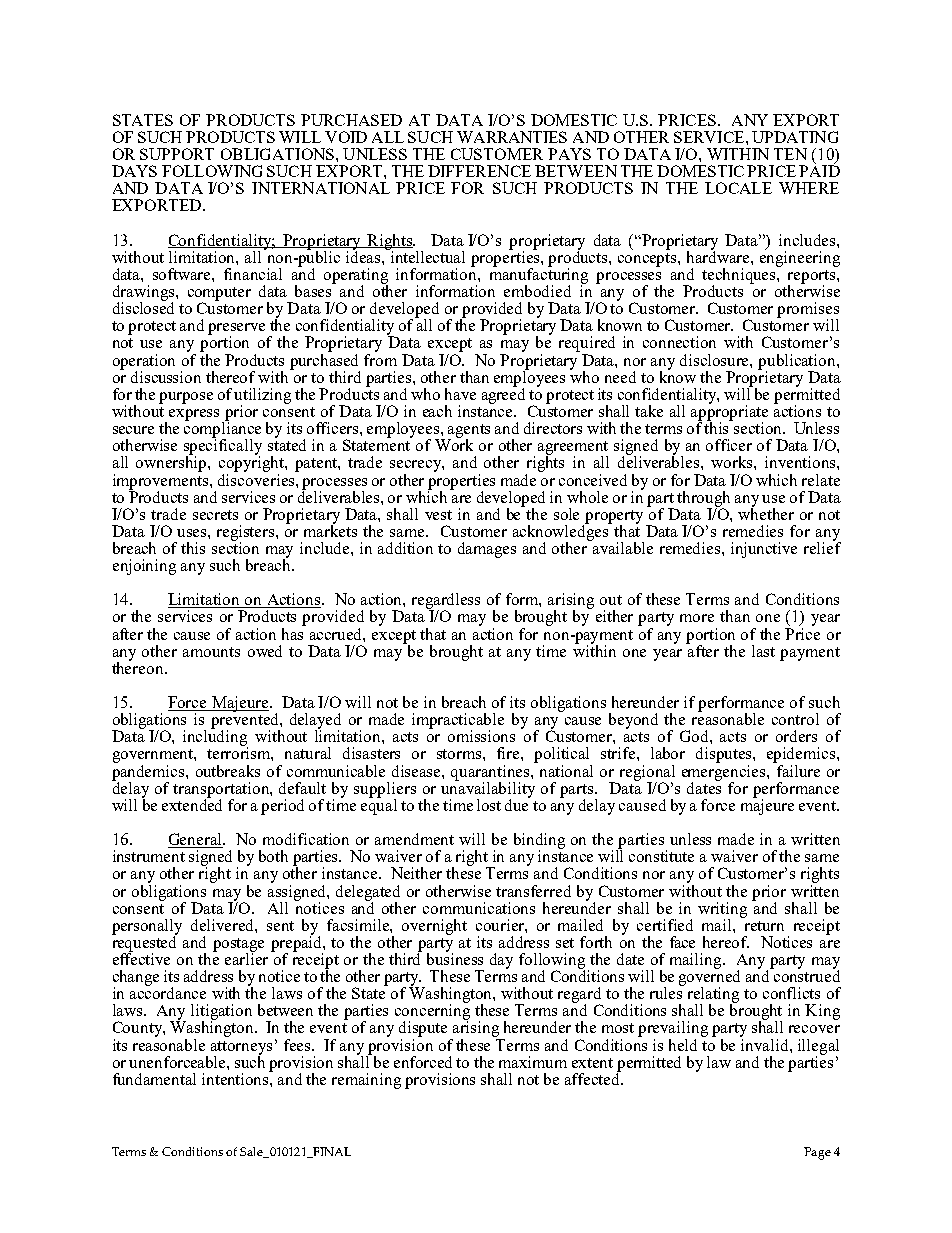 This screenshot has height=1233, width=952. Describe the element at coordinates (738, 188) in the screenshot. I see `LOCALE` at that location.
